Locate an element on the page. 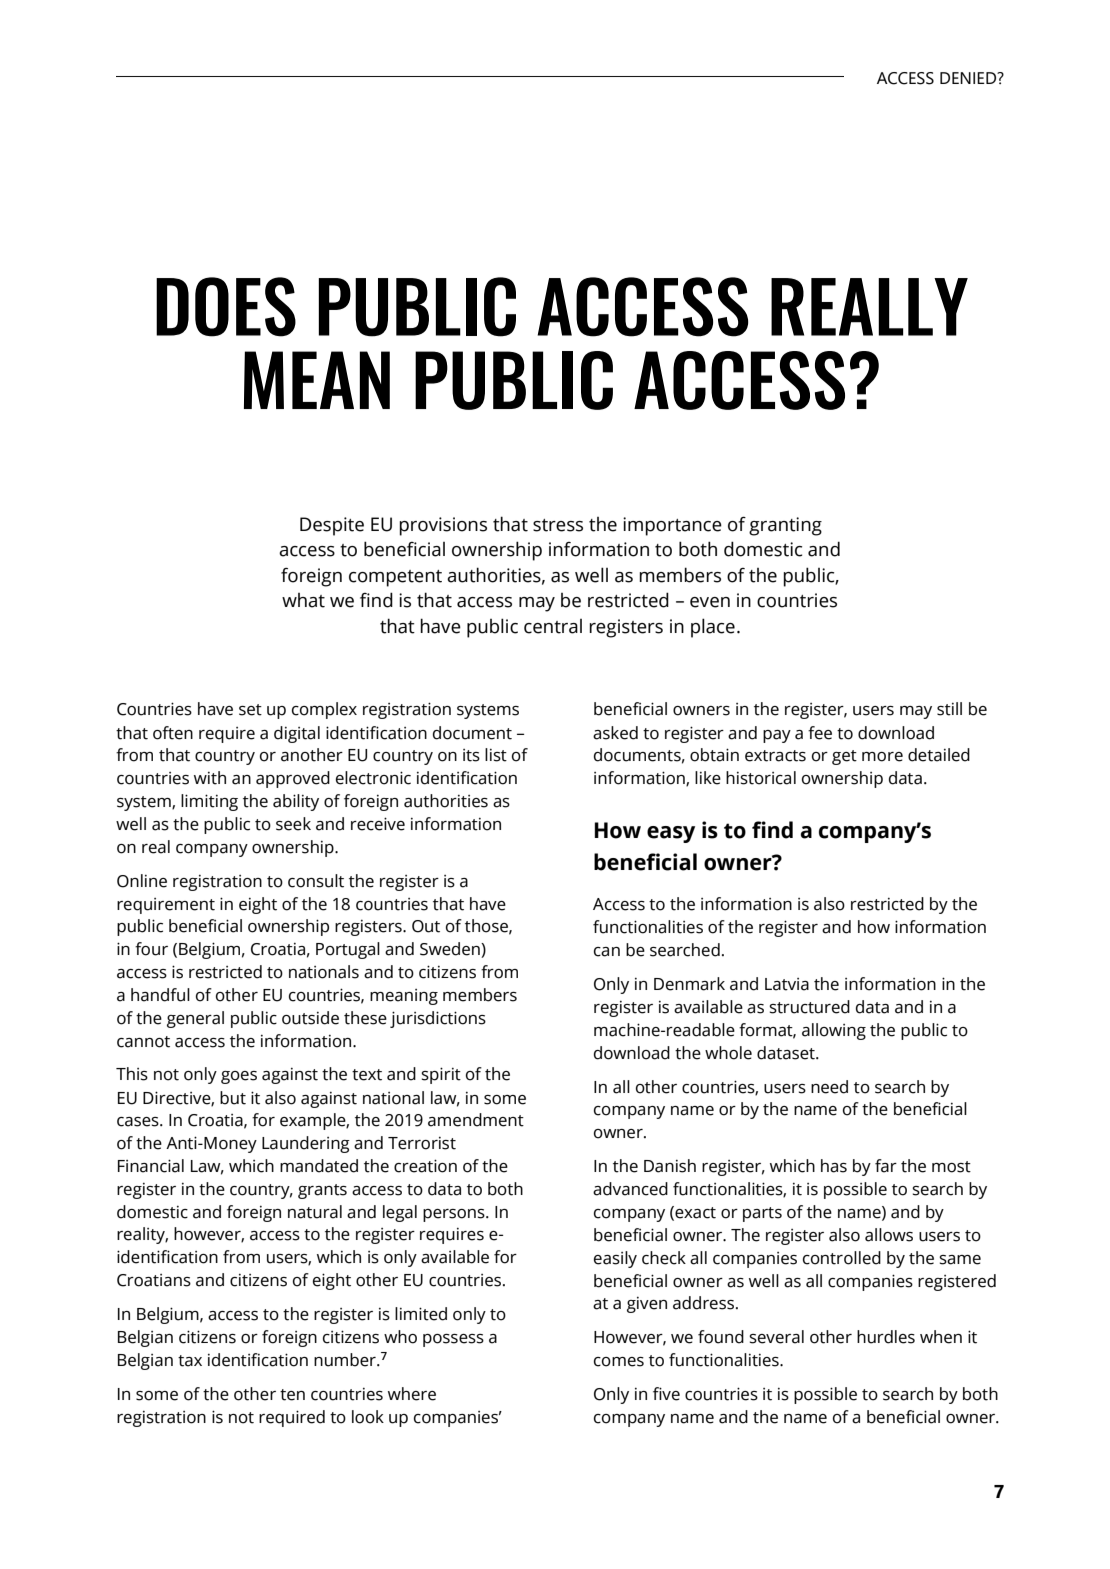 The width and height of the image is (1110, 1569). hurdles is located at coordinates (886, 1337).
